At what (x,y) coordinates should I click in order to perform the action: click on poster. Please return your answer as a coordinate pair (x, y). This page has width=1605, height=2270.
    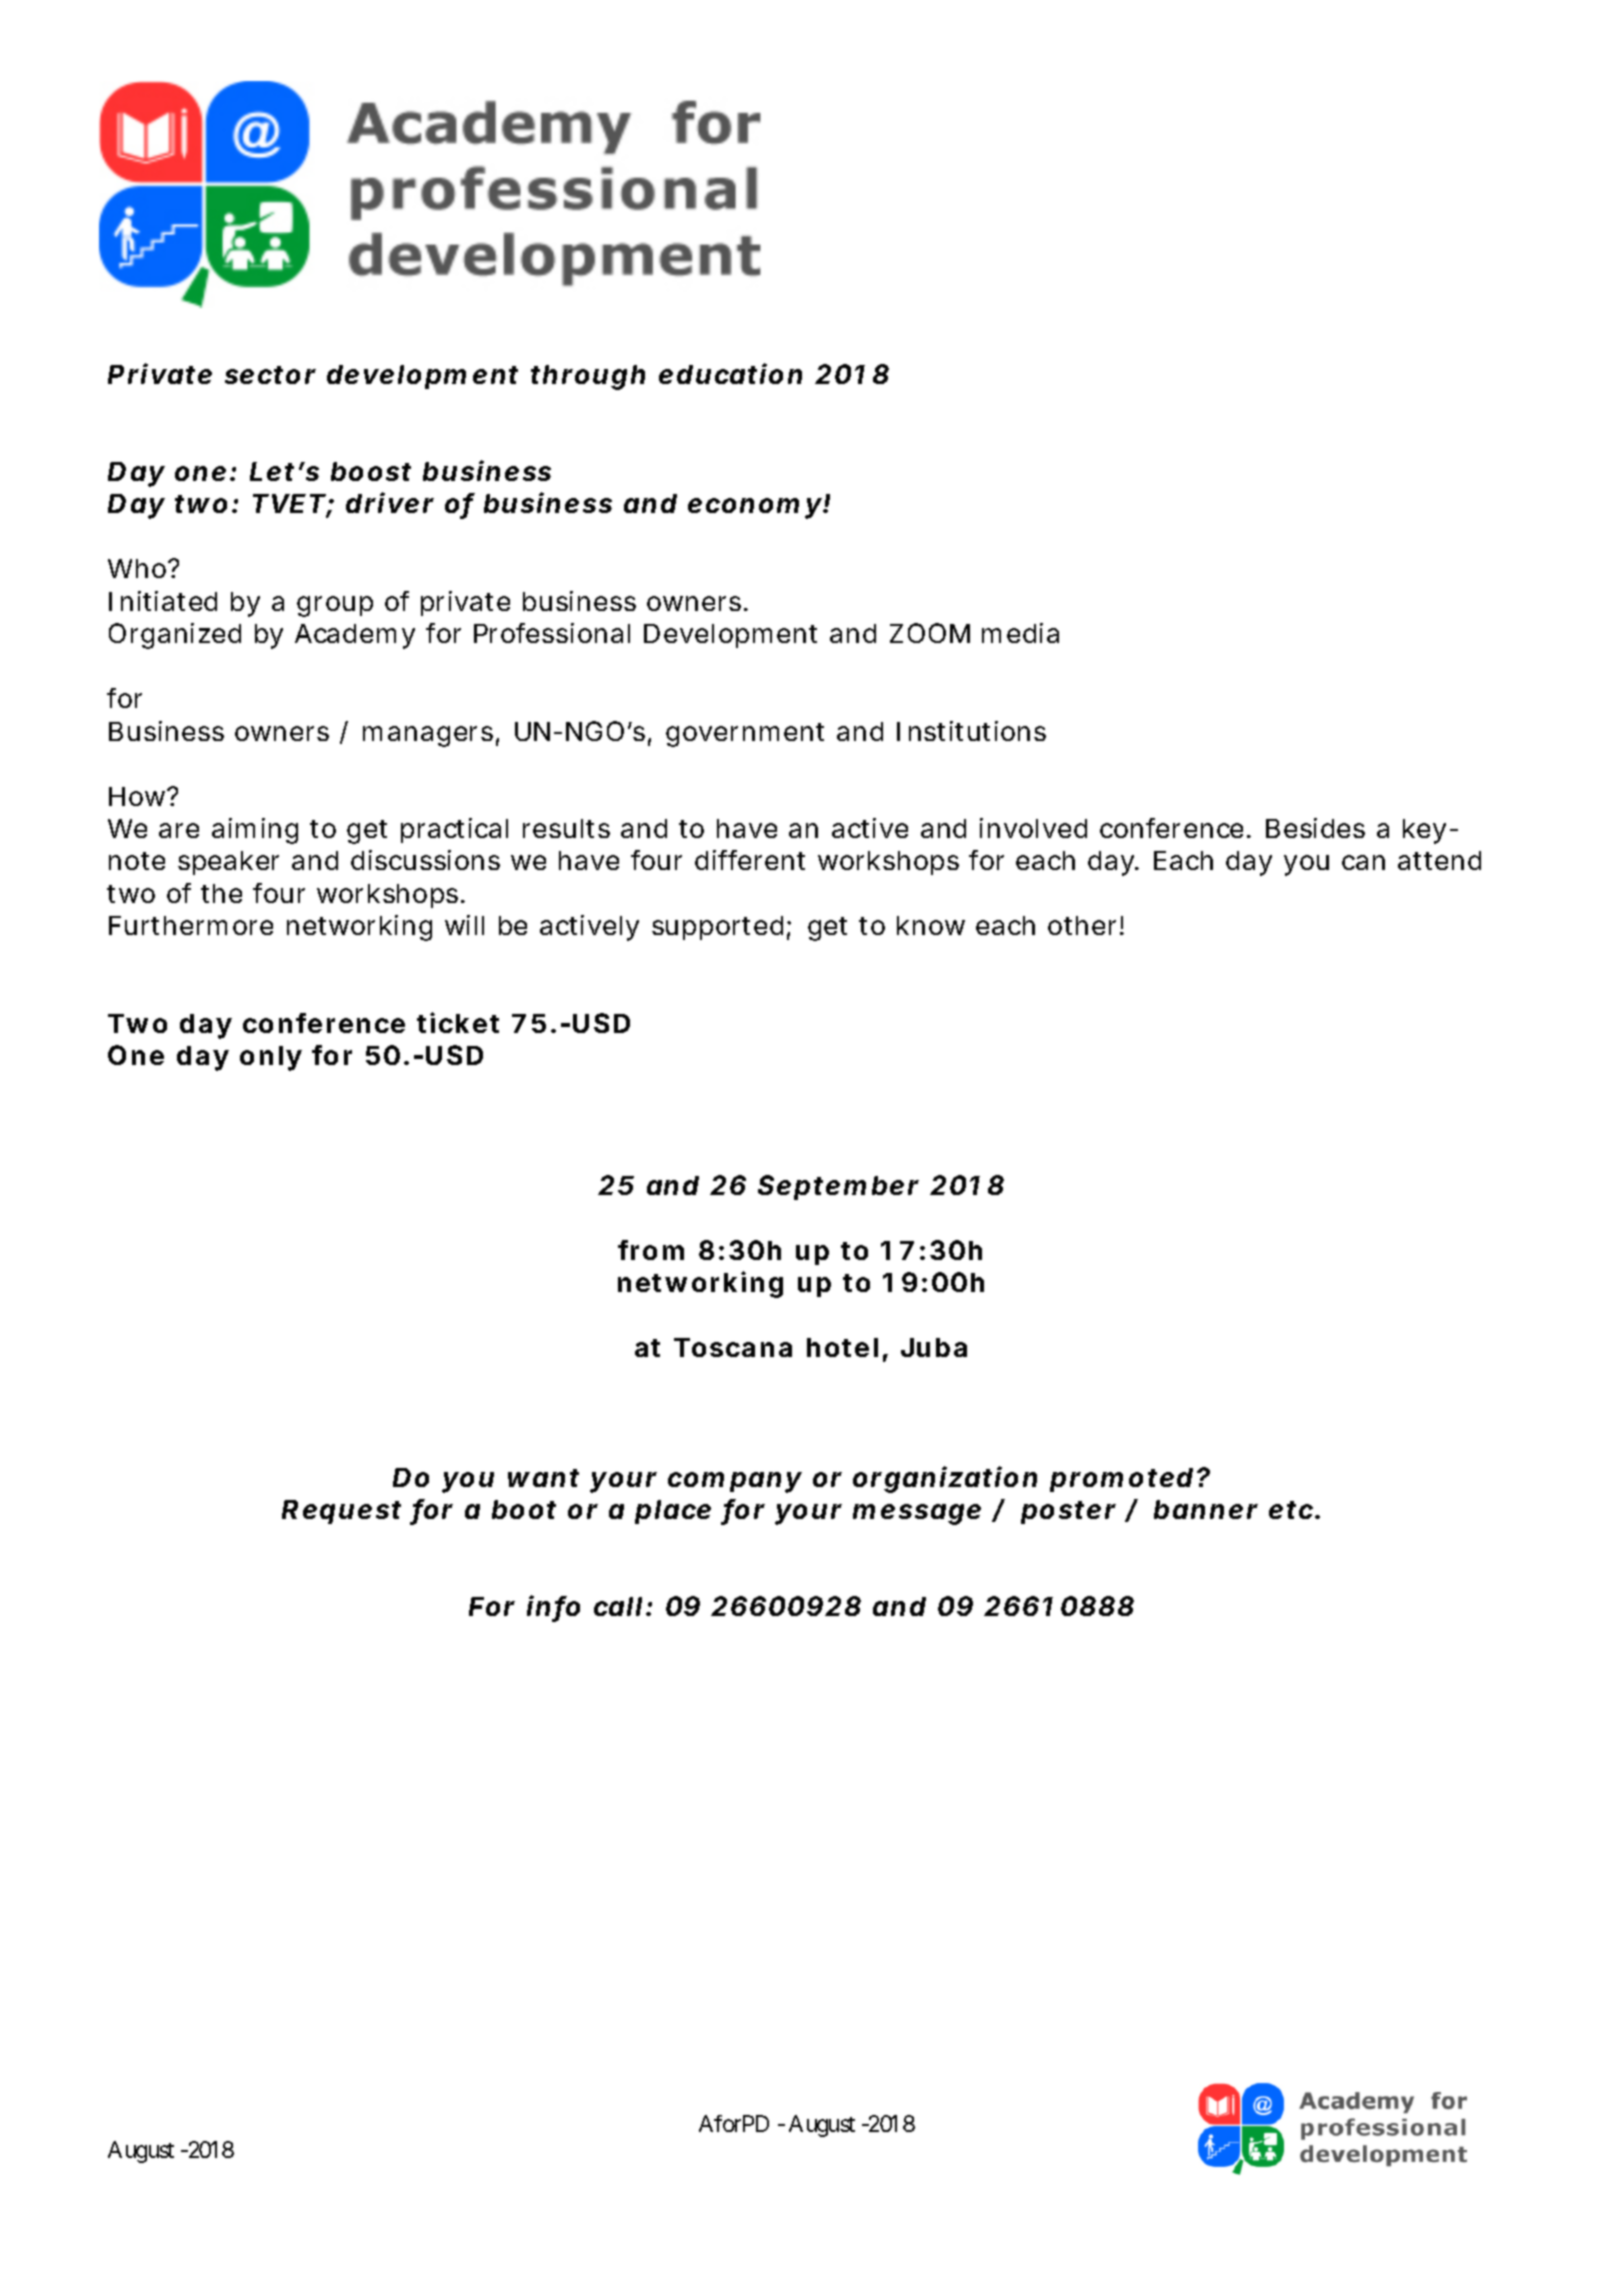
    Looking at the image, I should click on (1068, 1512).
